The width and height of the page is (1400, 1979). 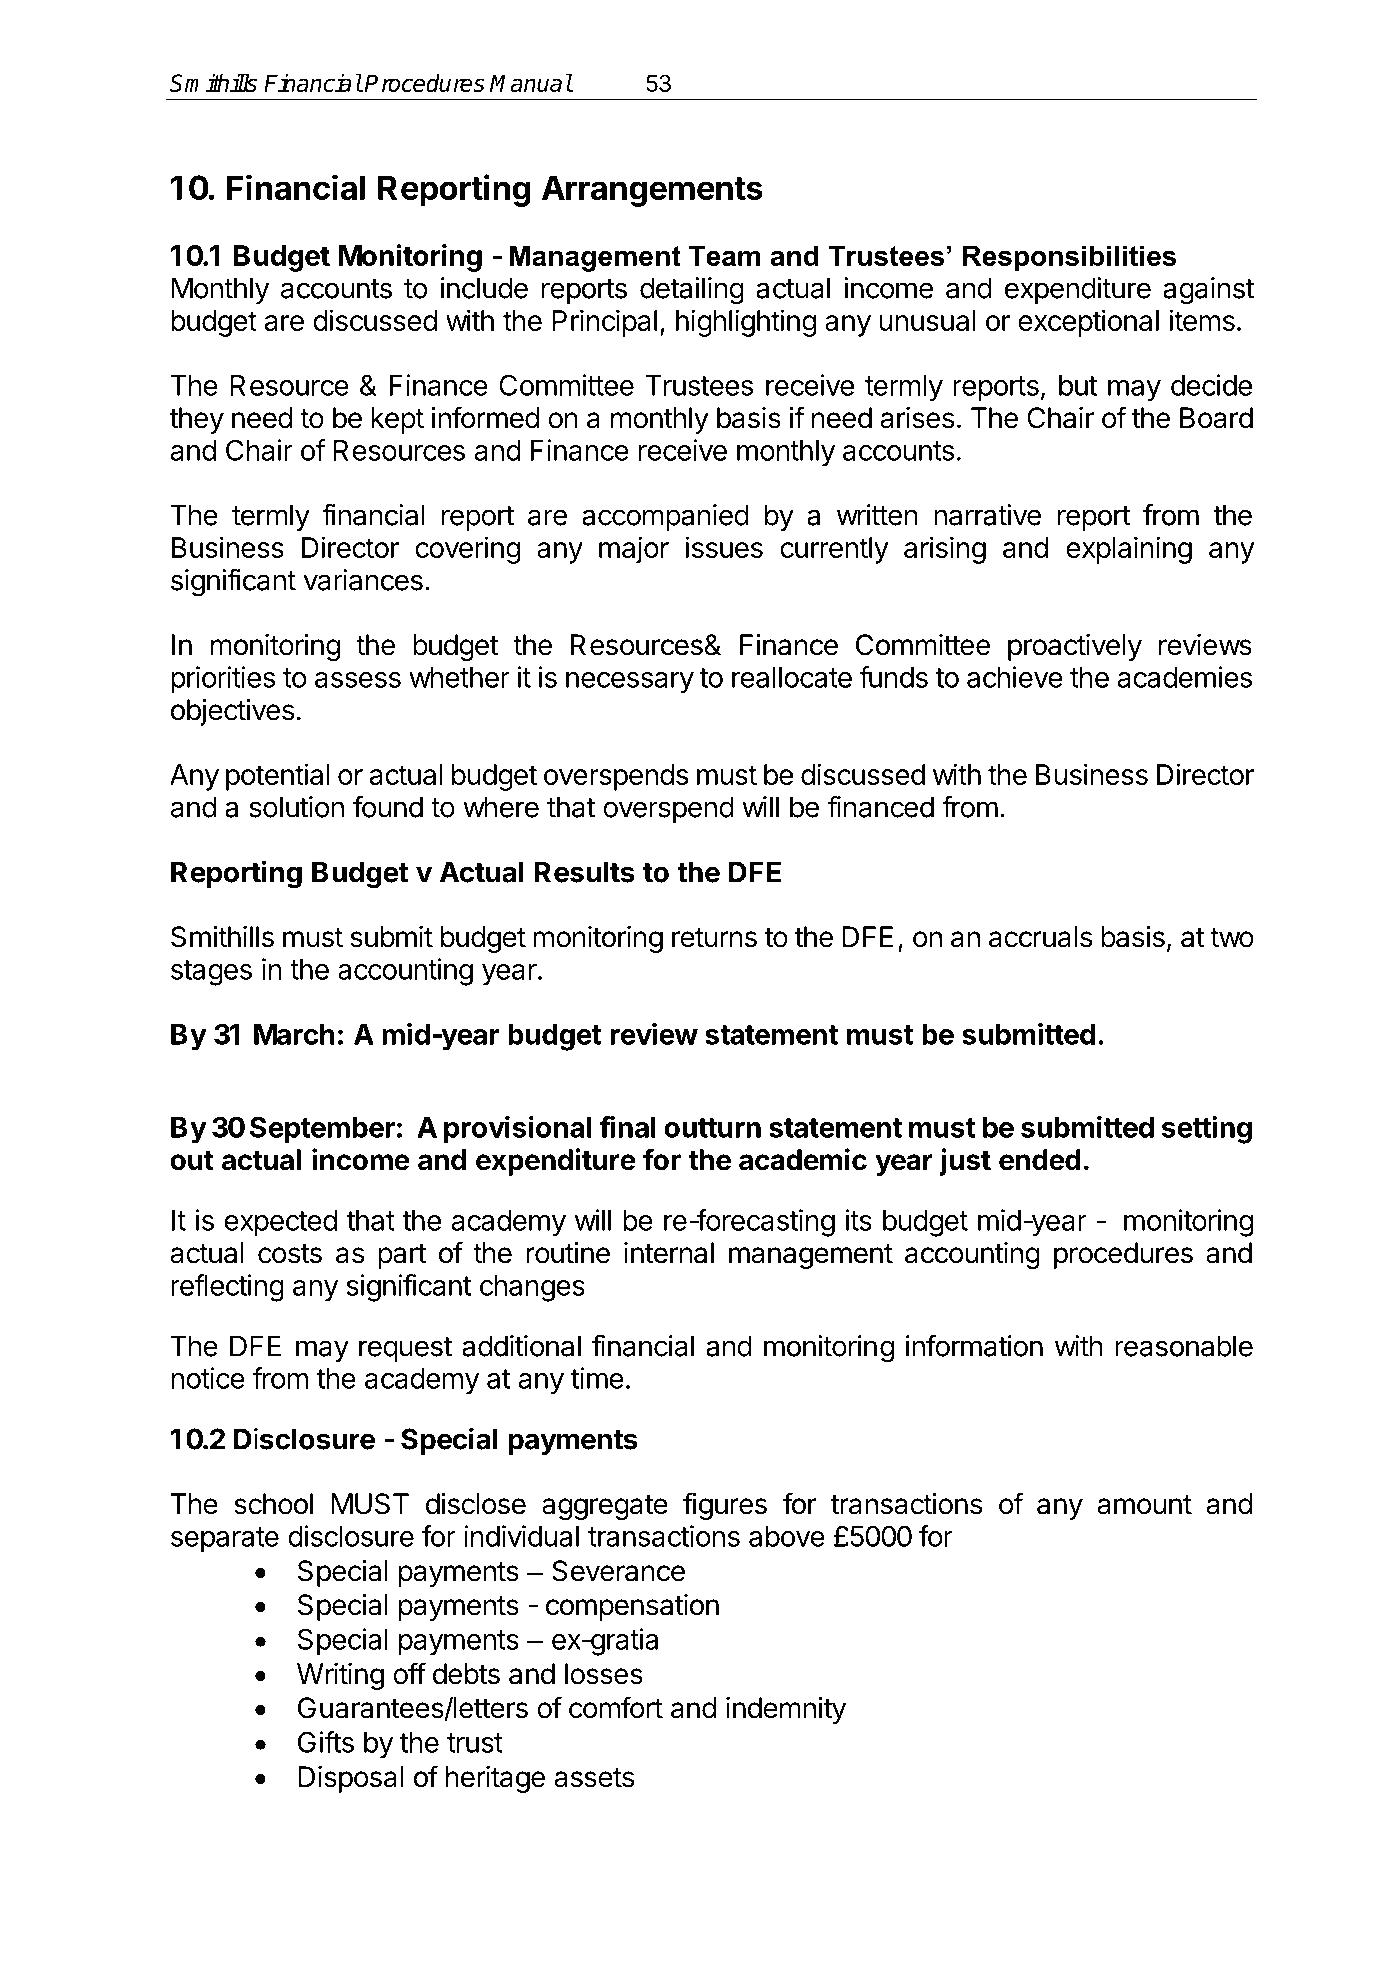 I want to click on March, so click(x=294, y=1034).
